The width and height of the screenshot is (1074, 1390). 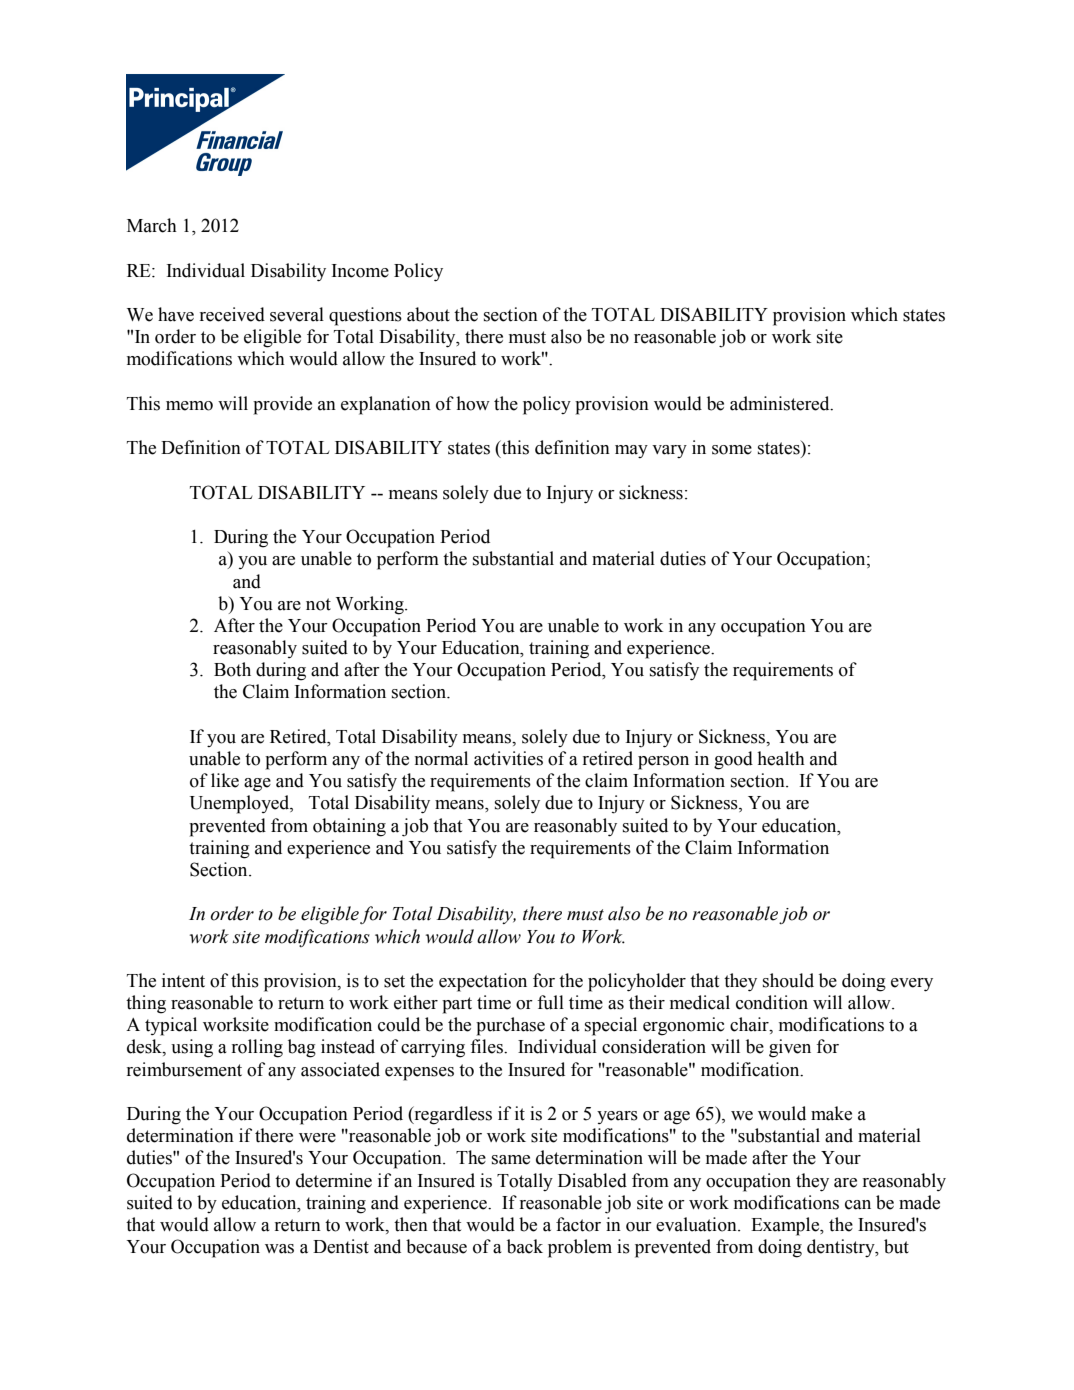 I want to click on received, so click(x=232, y=314).
